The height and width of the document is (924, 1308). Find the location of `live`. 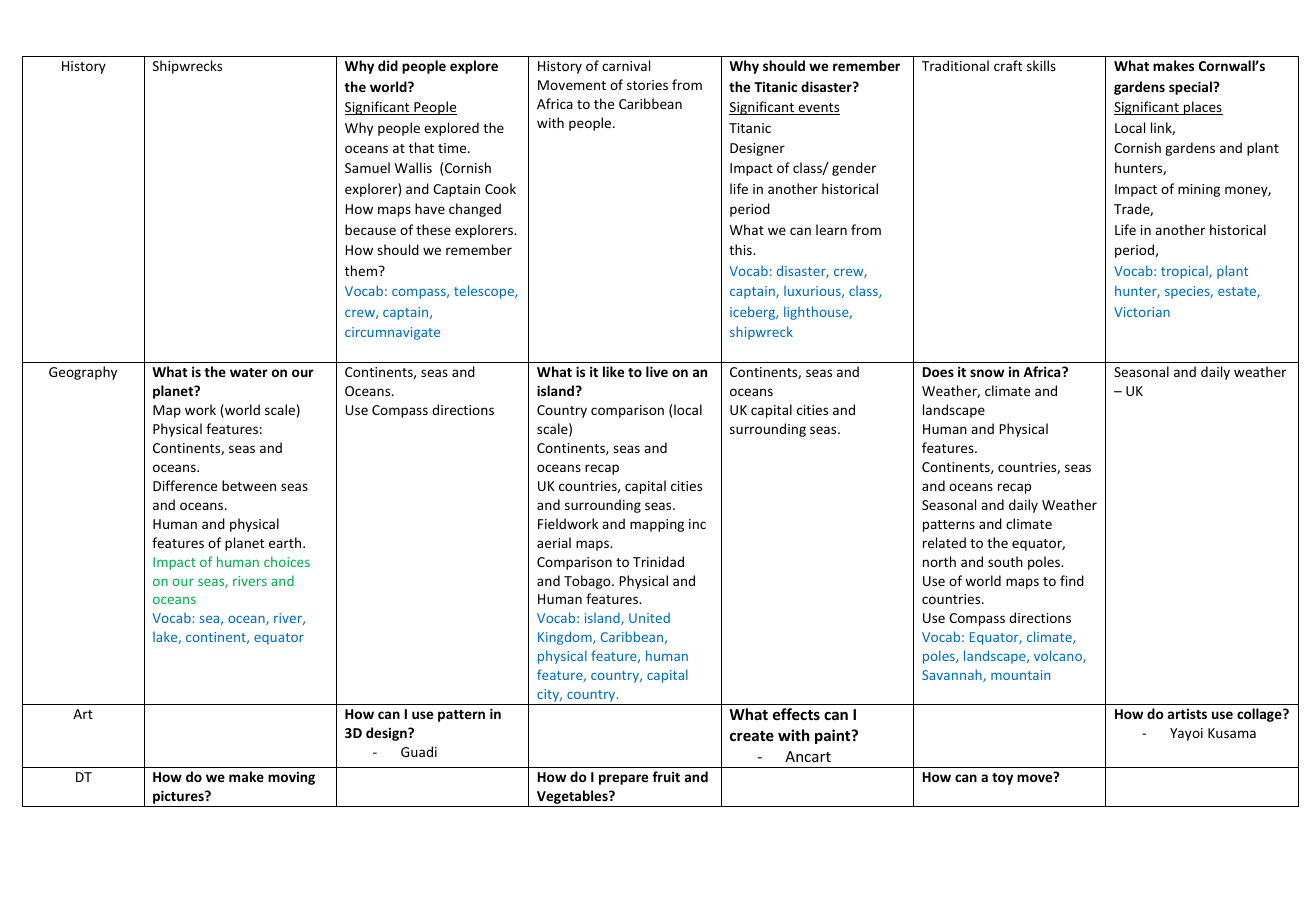

live is located at coordinates (657, 371).
